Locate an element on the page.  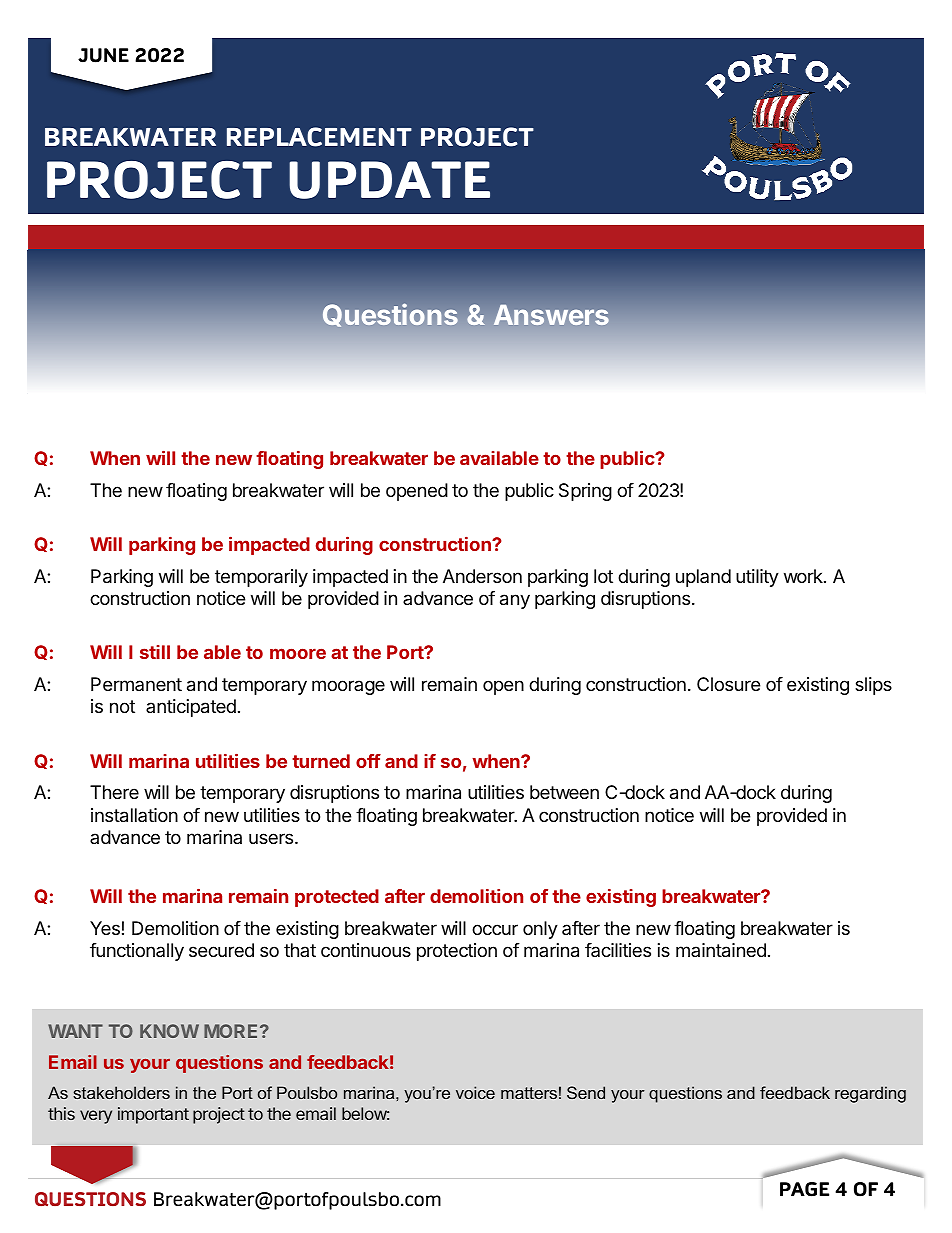
temporarily is located at coordinates (261, 578).
